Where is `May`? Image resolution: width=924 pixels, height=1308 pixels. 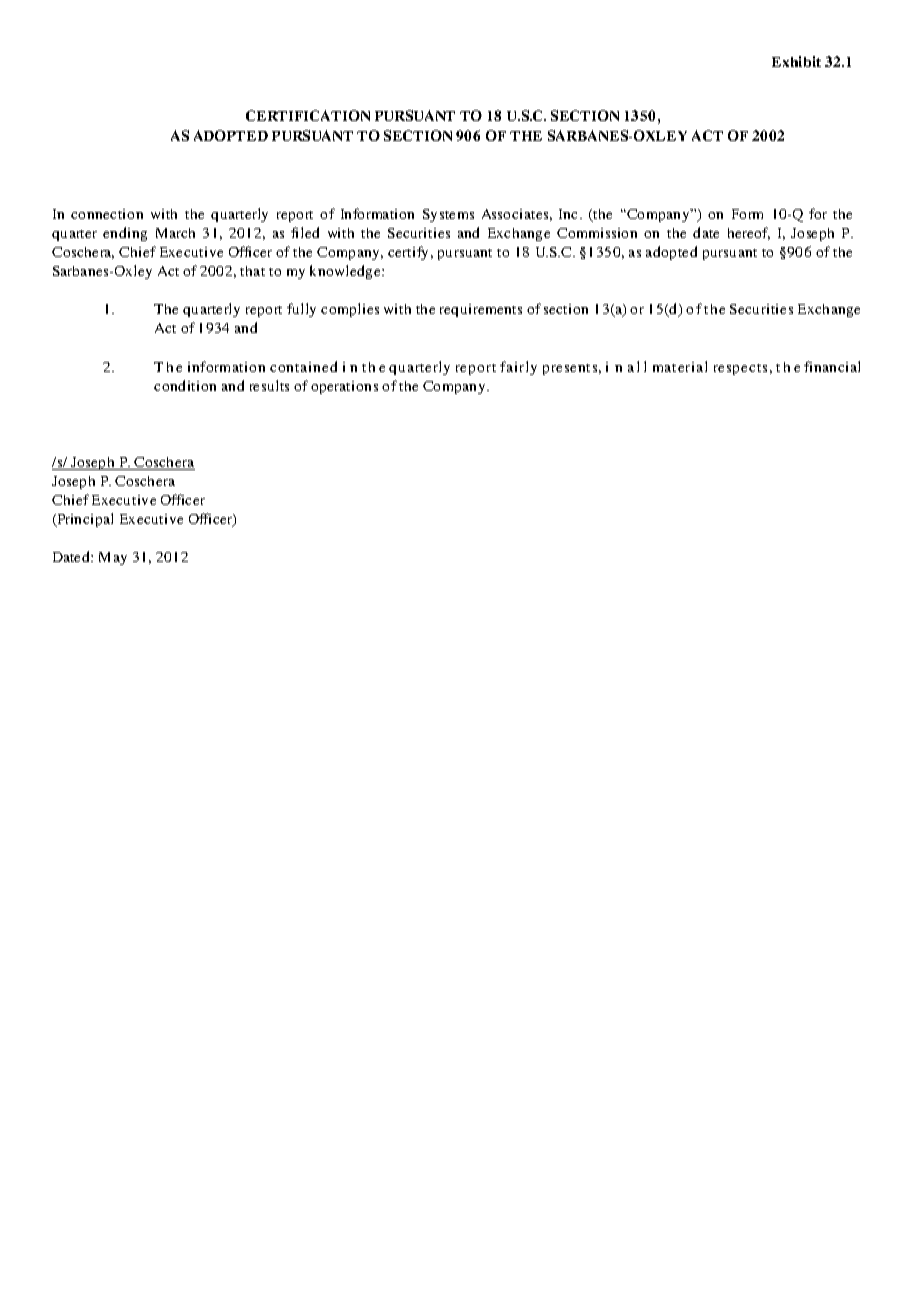 May is located at coordinates (113, 558).
